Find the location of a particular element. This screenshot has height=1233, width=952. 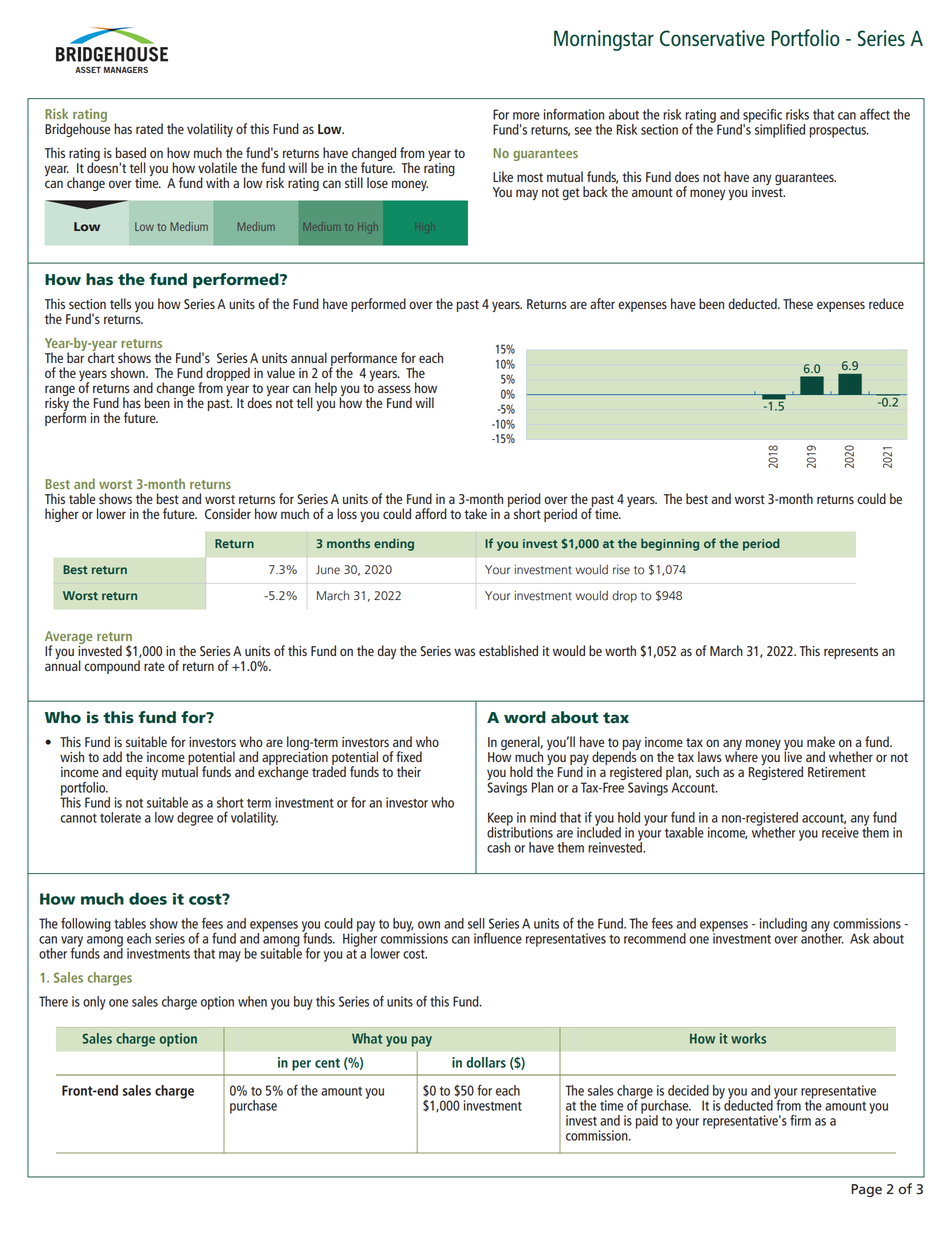

dollars is located at coordinates (486, 1062).
